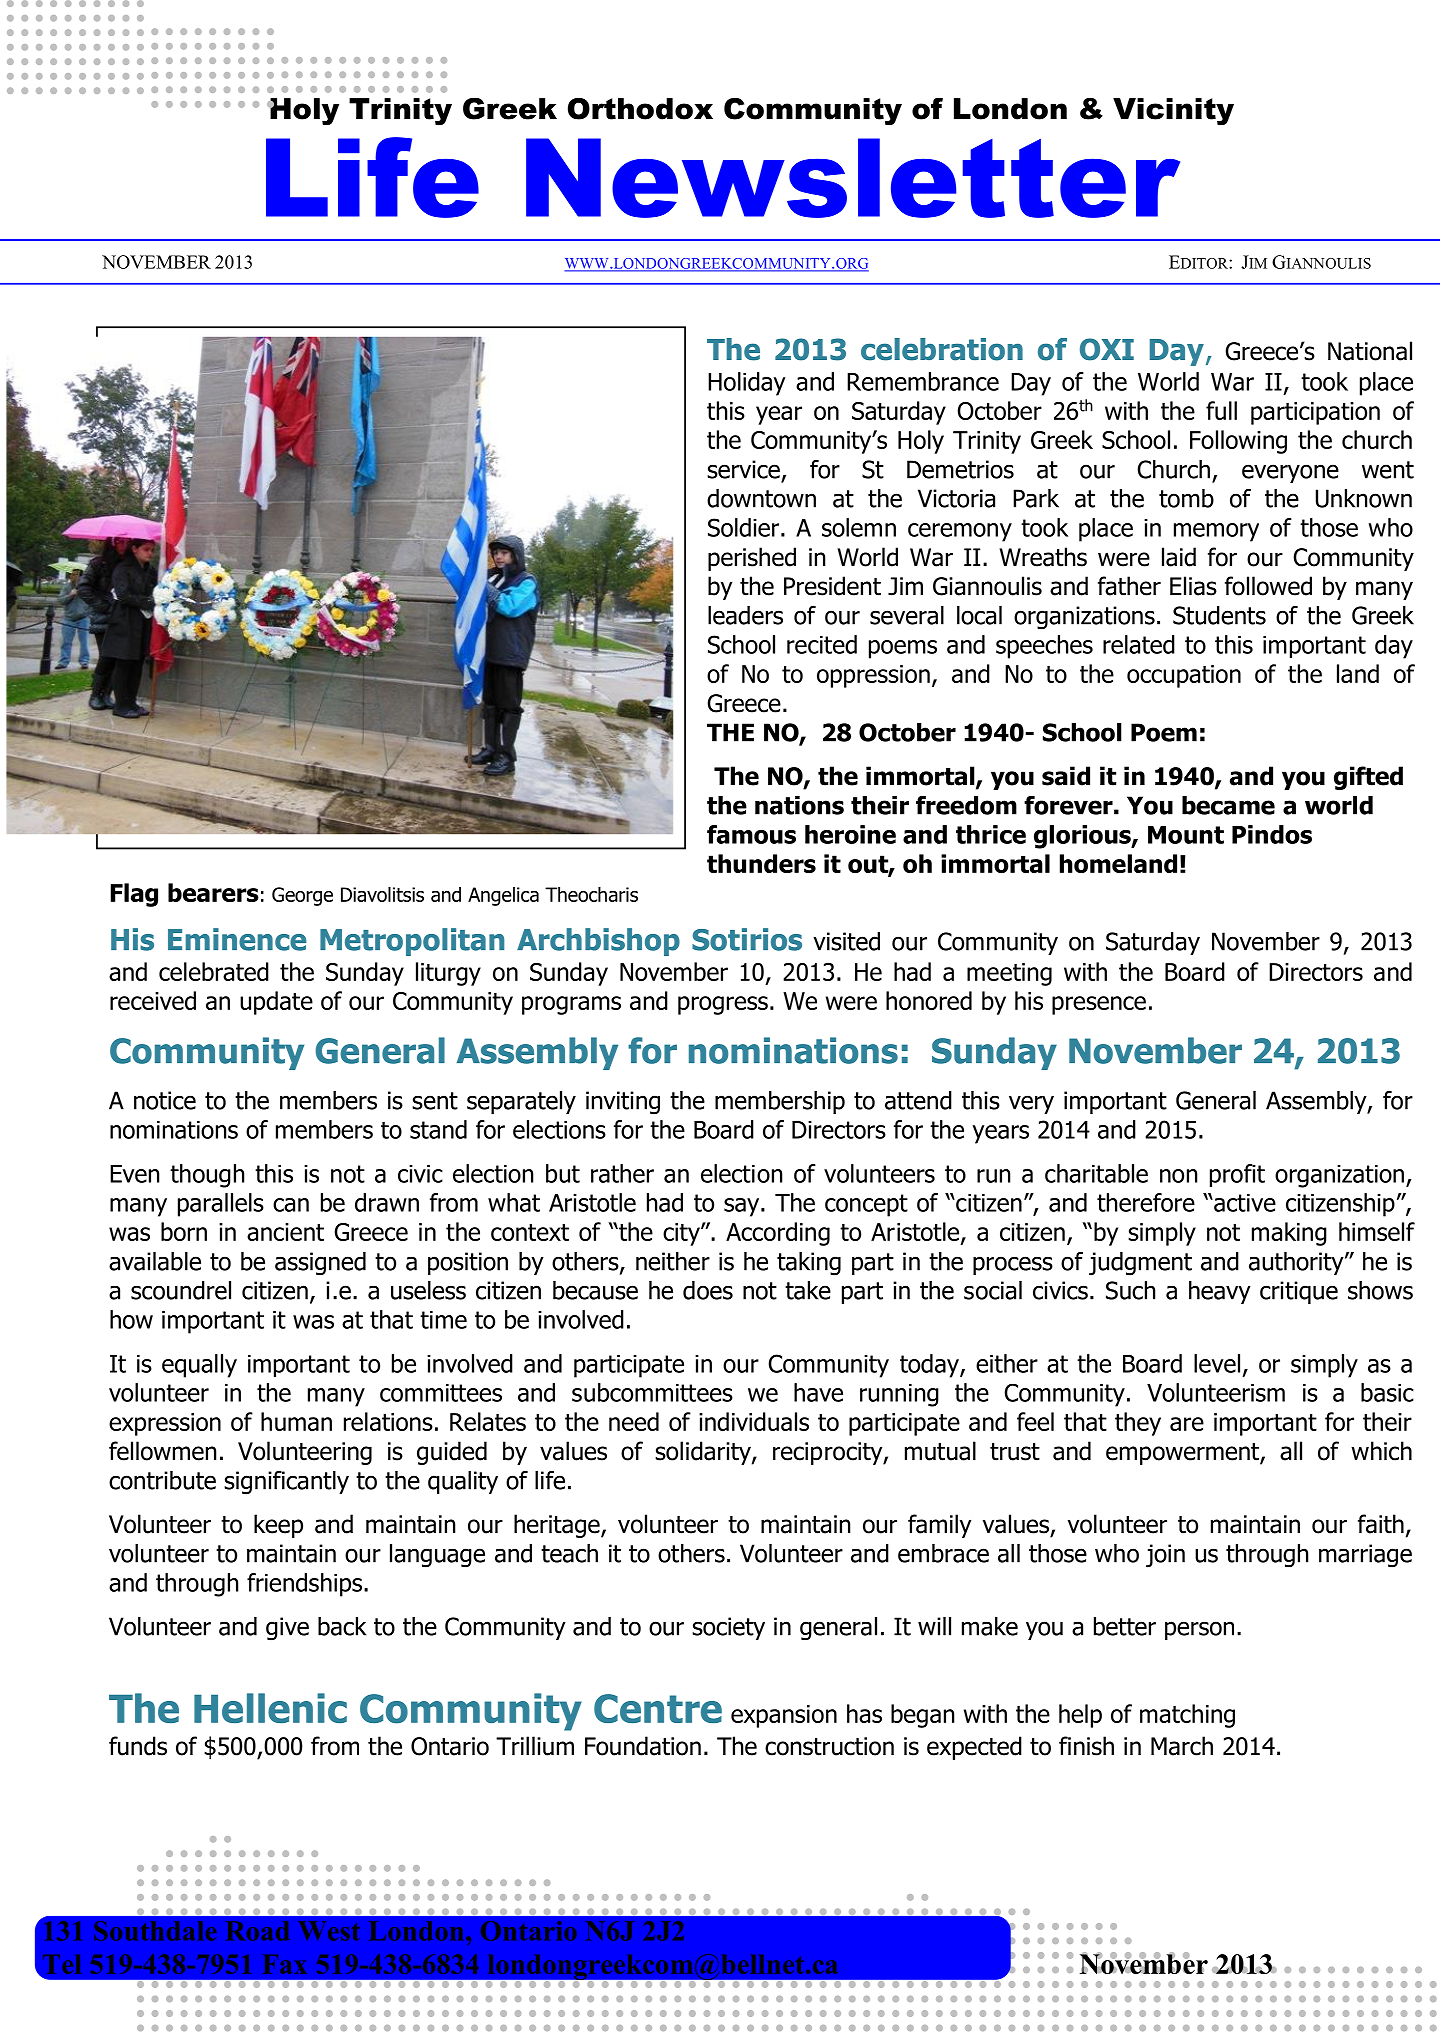 This document has width=1440, height=2038. I want to click on assigned, so click(320, 1264).
